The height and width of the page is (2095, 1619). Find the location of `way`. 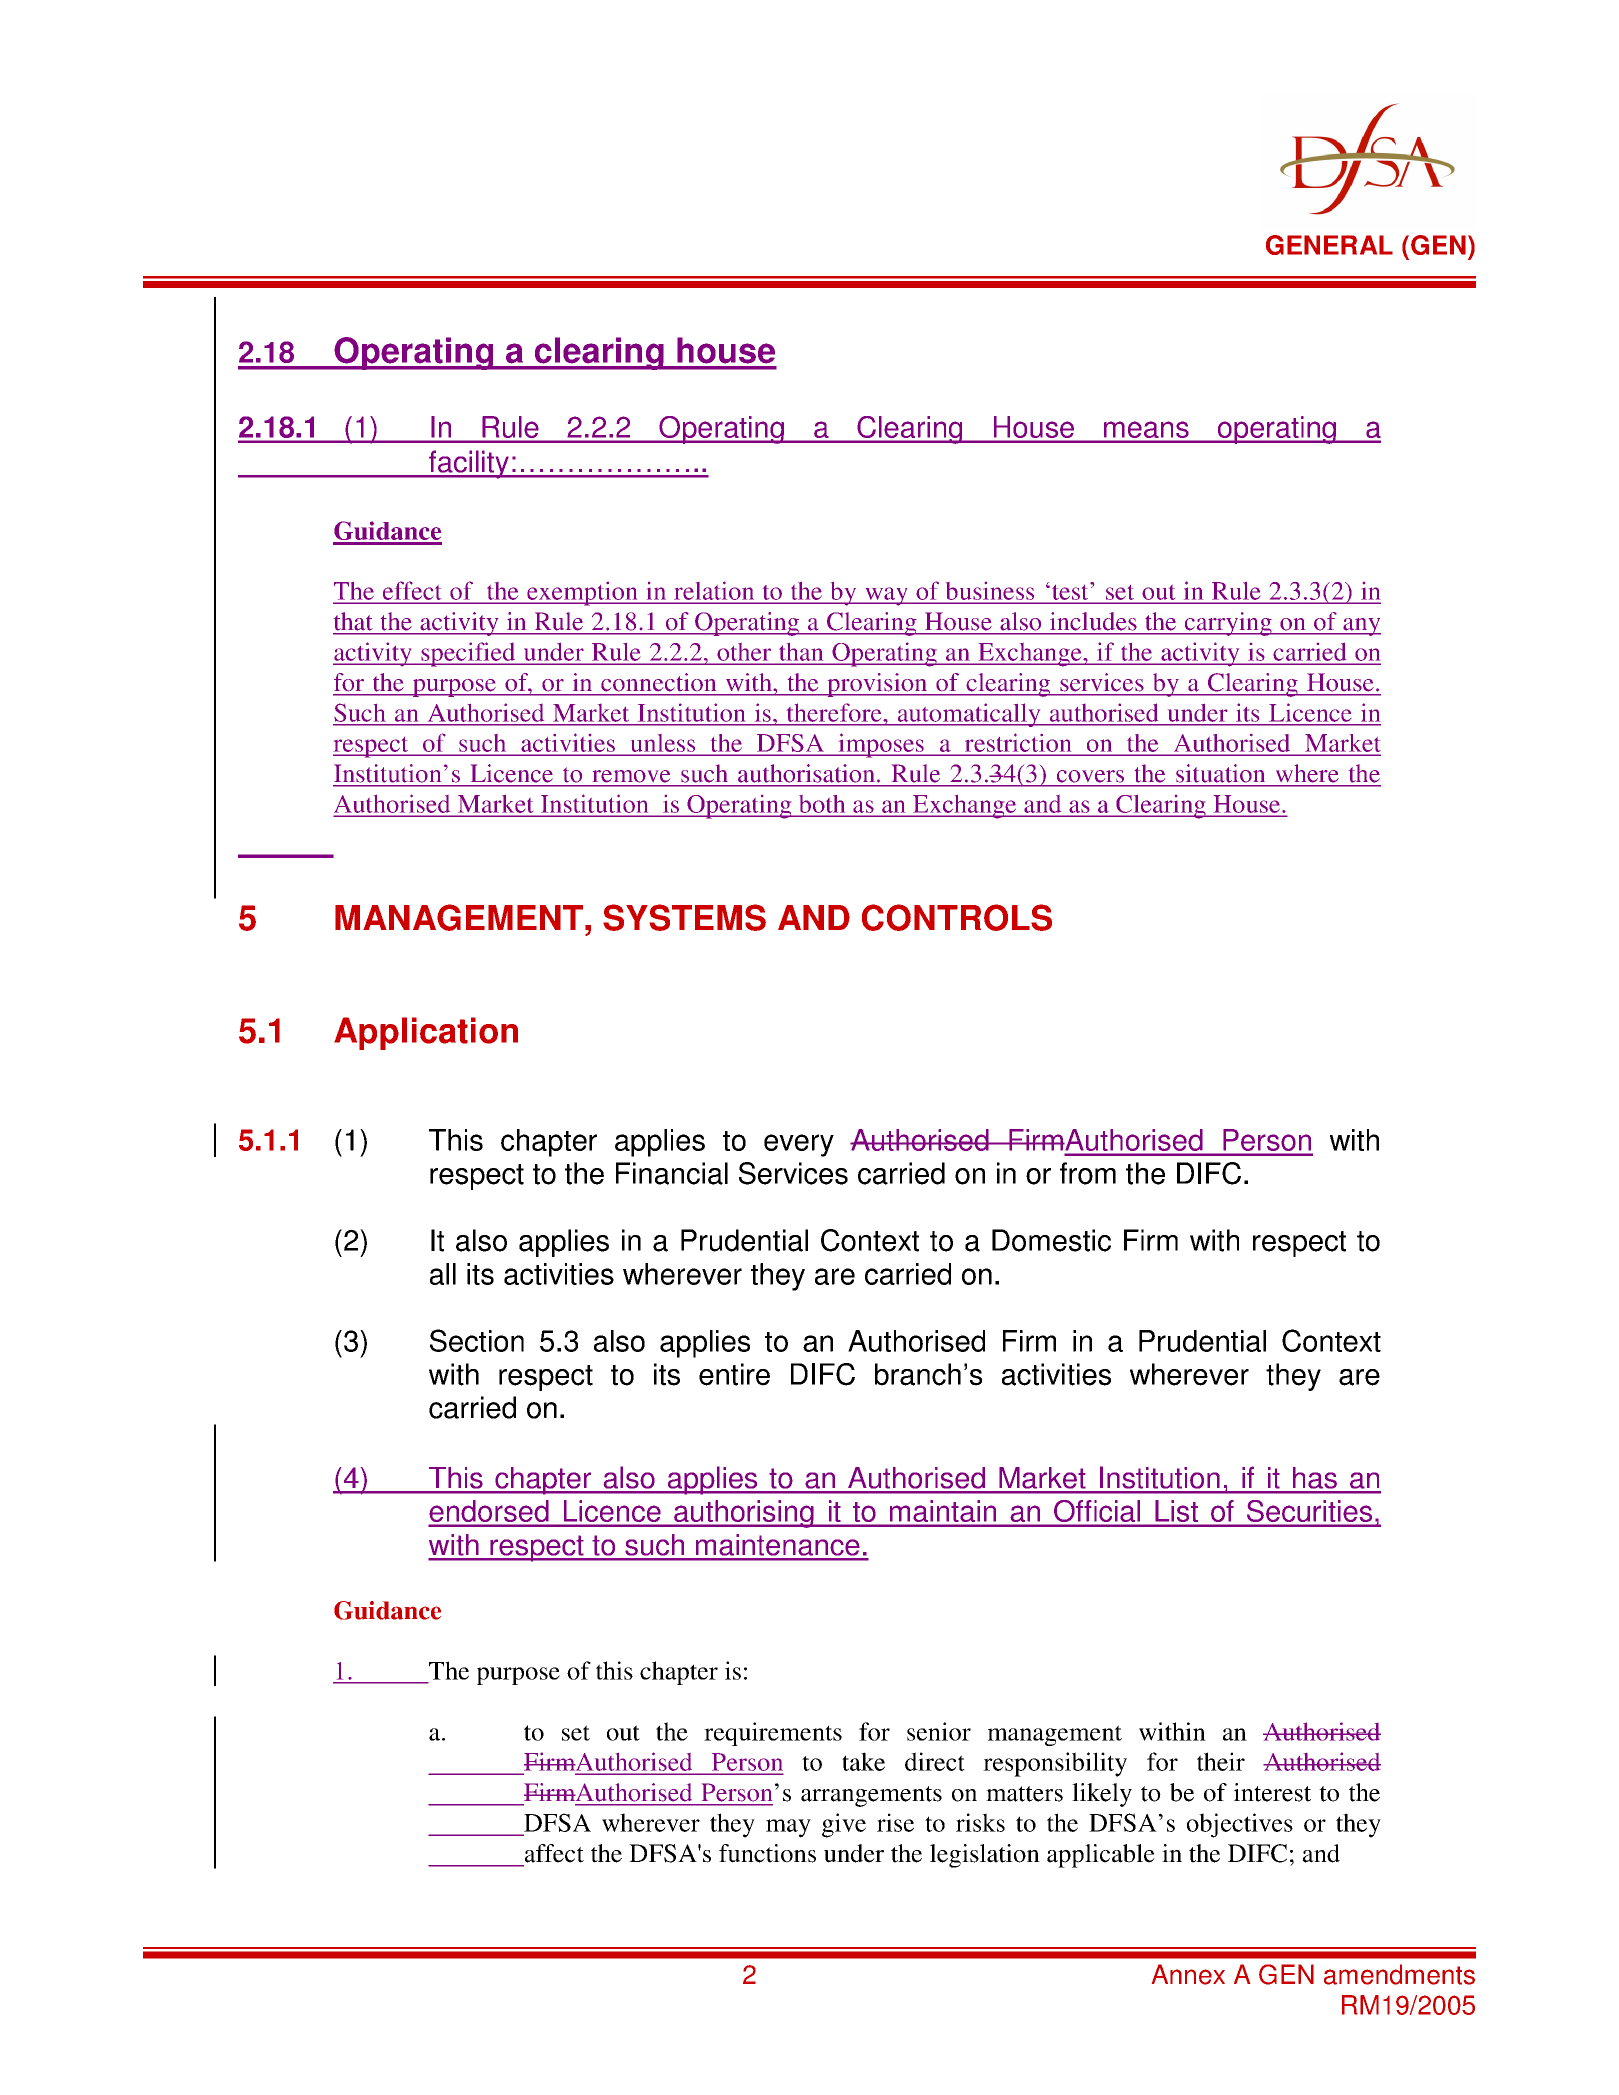

way is located at coordinates (886, 596).
